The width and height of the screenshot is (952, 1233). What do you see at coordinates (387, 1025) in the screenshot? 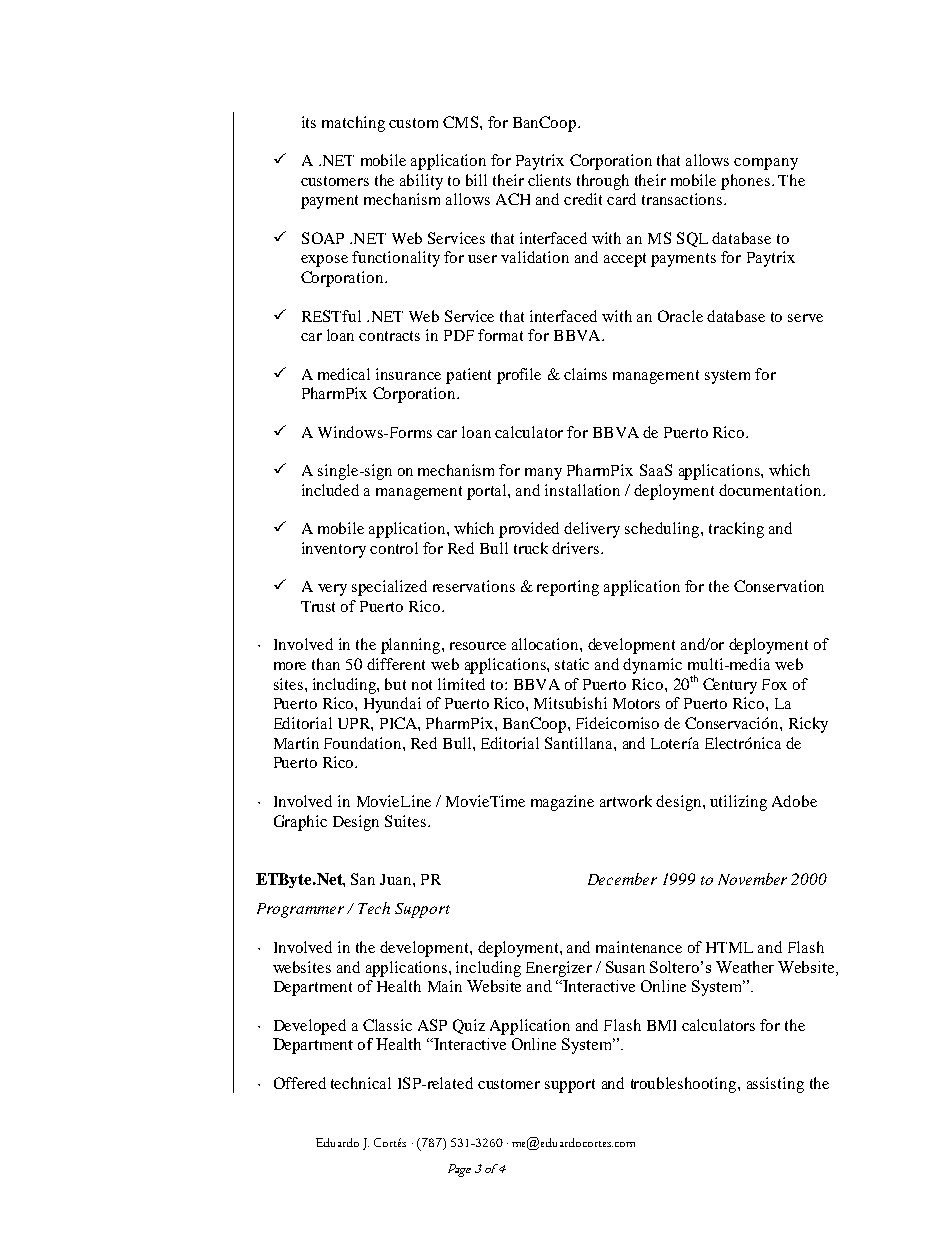
I see `Classic` at bounding box center [387, 1025].
